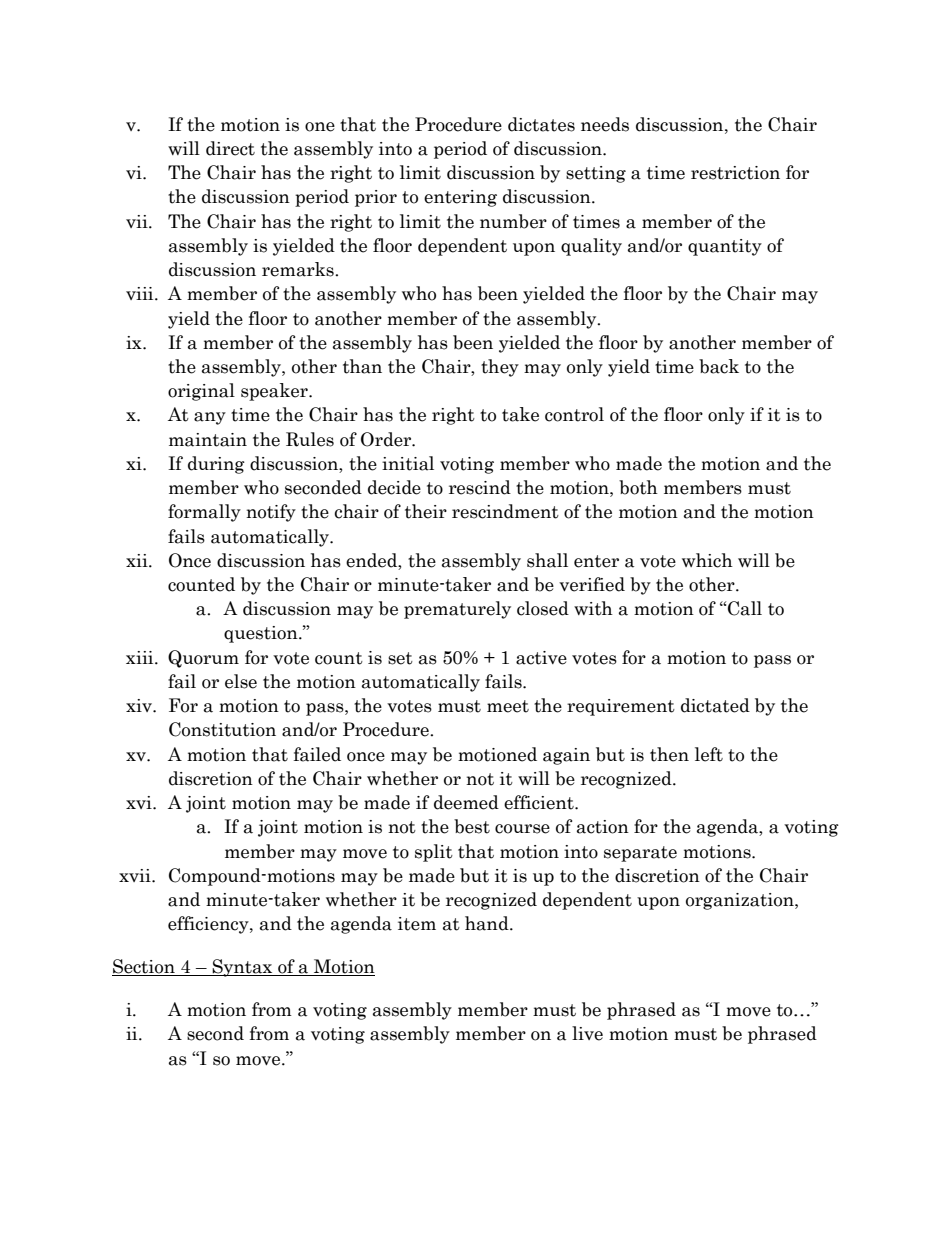 The width and height of the screenshot is (952, 1233). Describe the element at coordinates (204, 513) in the screenshot. I see `formally` at that location.
